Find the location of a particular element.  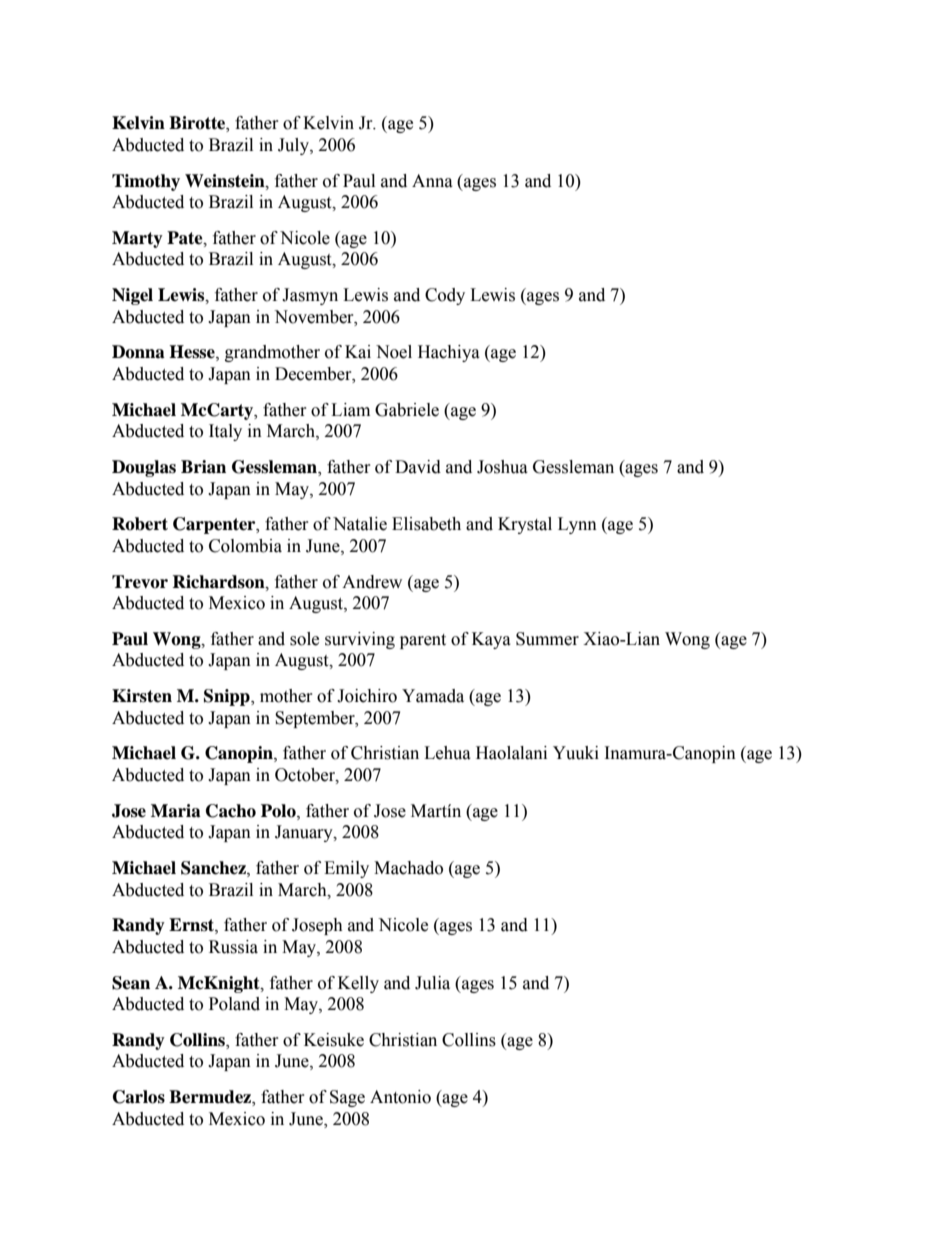

July is located at coordinates (294, 146).
